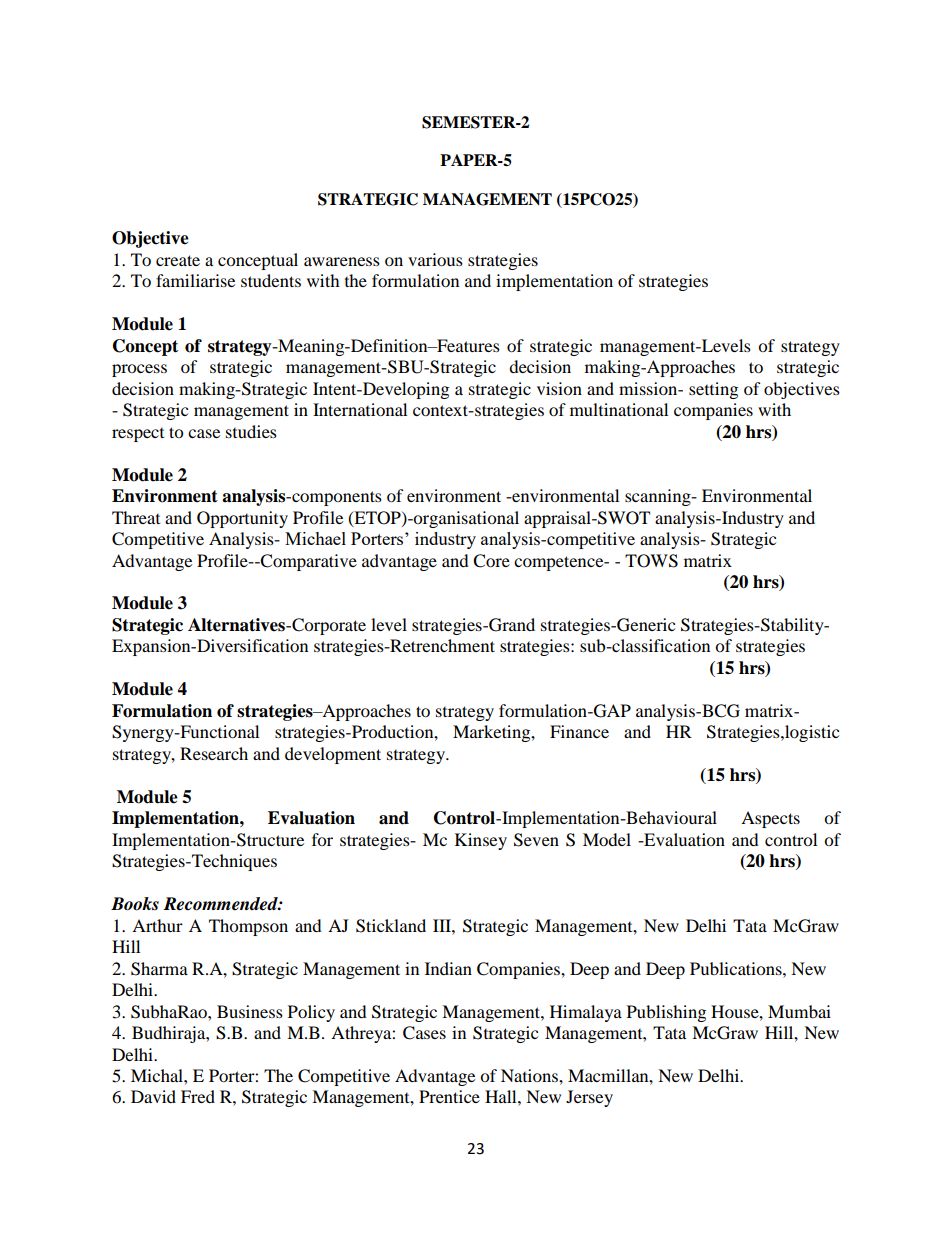 This screenshot has height=1233, width=952. What do you see at coordinates (770, 819) in the screenshot?
I see `Aspects` at bounding box center [770, 819].
